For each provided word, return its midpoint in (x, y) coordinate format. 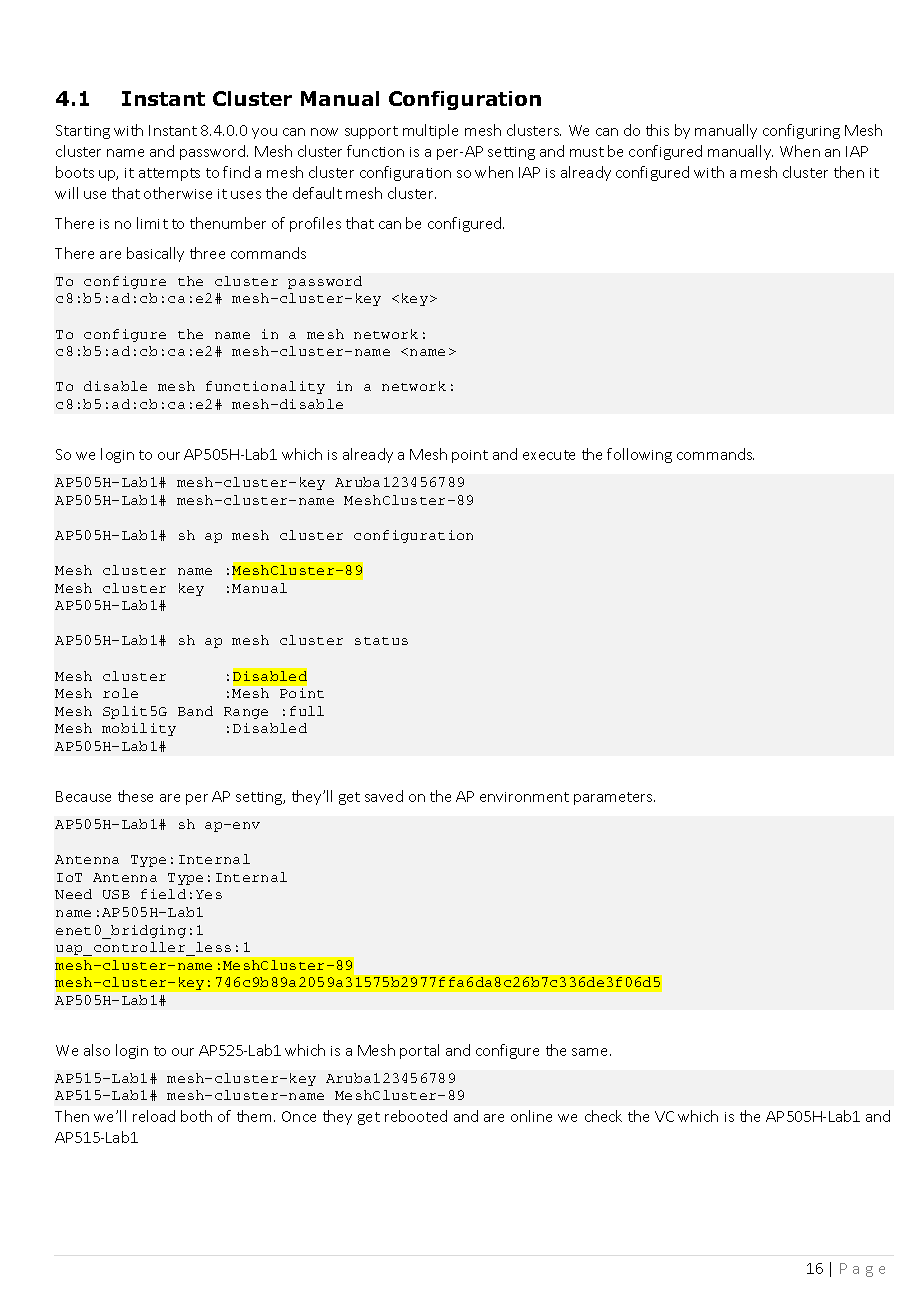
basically (155, 254)
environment (524, 797)
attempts (169, 174)
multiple (430, 131)
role (120, 693)
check (603, 1116)
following (639, 455)
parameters (614, 798)
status (381, 641)
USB (116, 894)
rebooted (416, 1116)
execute (549, 455)
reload (154, 1116)
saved (384, 796)
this (657, 130)
